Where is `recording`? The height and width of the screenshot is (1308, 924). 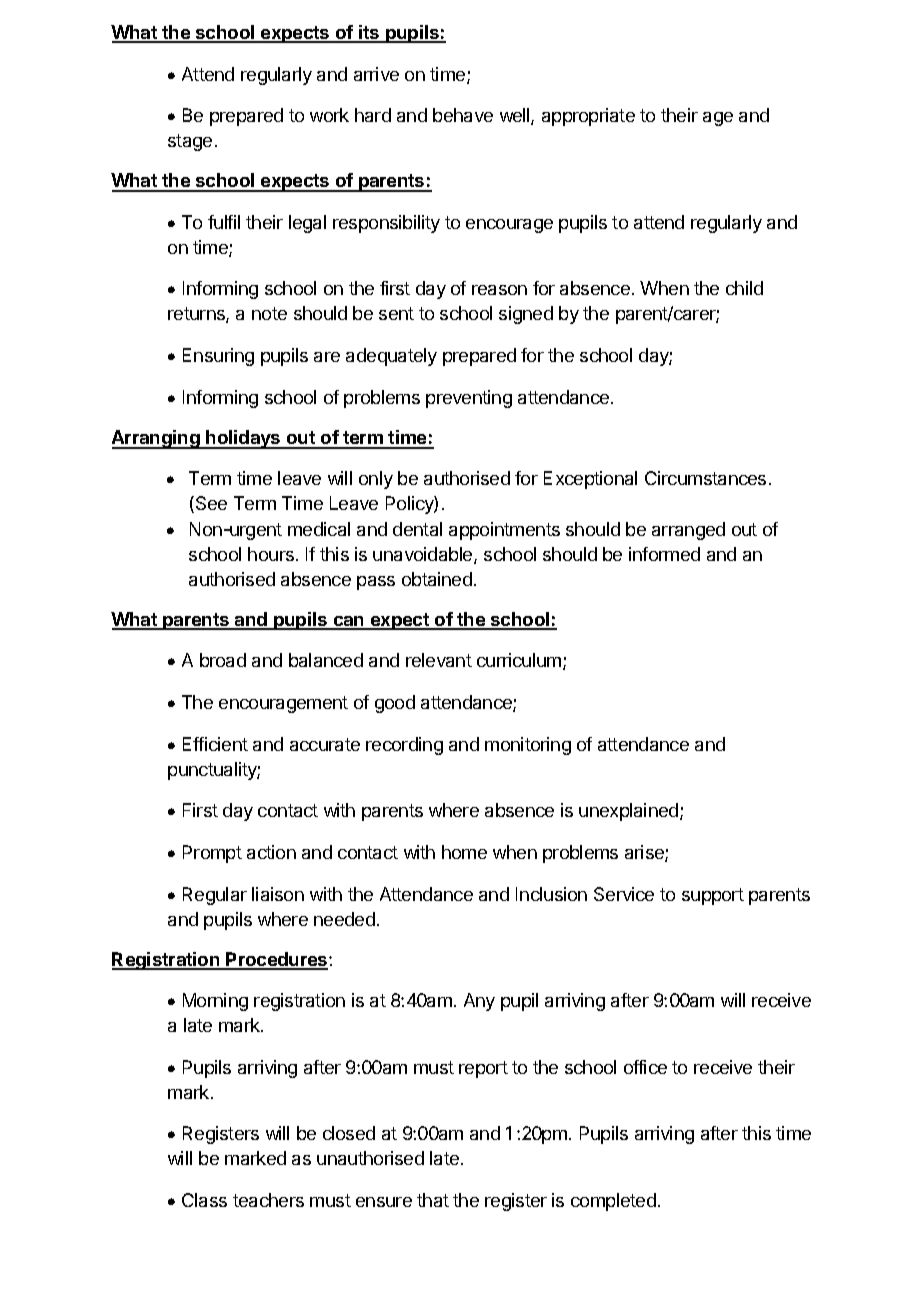 recording is located at coordinates (404, 746).
